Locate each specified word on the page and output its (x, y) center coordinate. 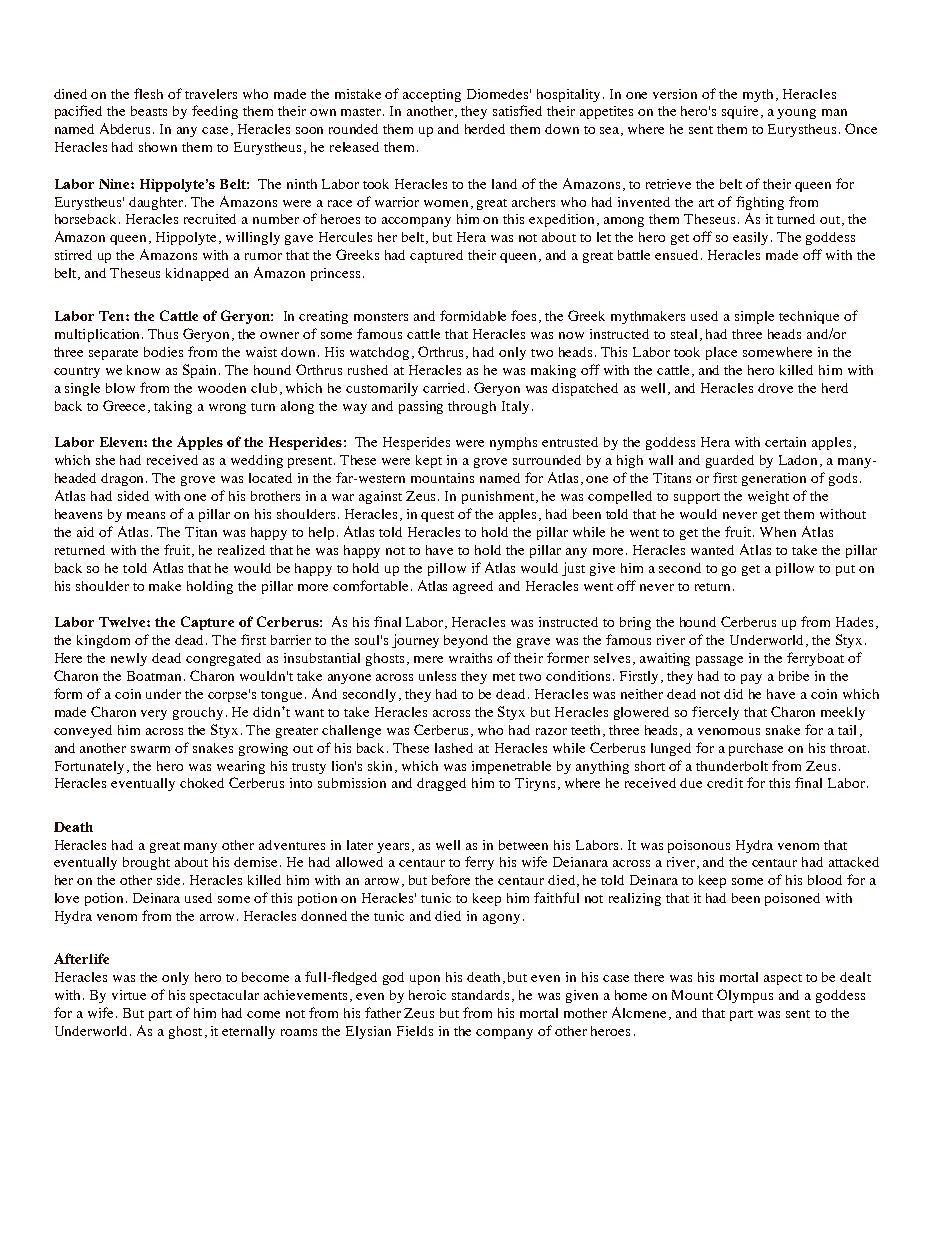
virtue (129, 995)
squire (742, 112)
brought (146, 863)
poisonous (699, 846)
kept (429, 461)
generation (774, 479)
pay (751, 679)
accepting (432, 95)
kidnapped (197, 274)
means (146, 515)
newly (129, 659)
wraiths (470, 658)
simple (754, 317)
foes (525, 316)
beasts (149, 111)
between (523, 845)
